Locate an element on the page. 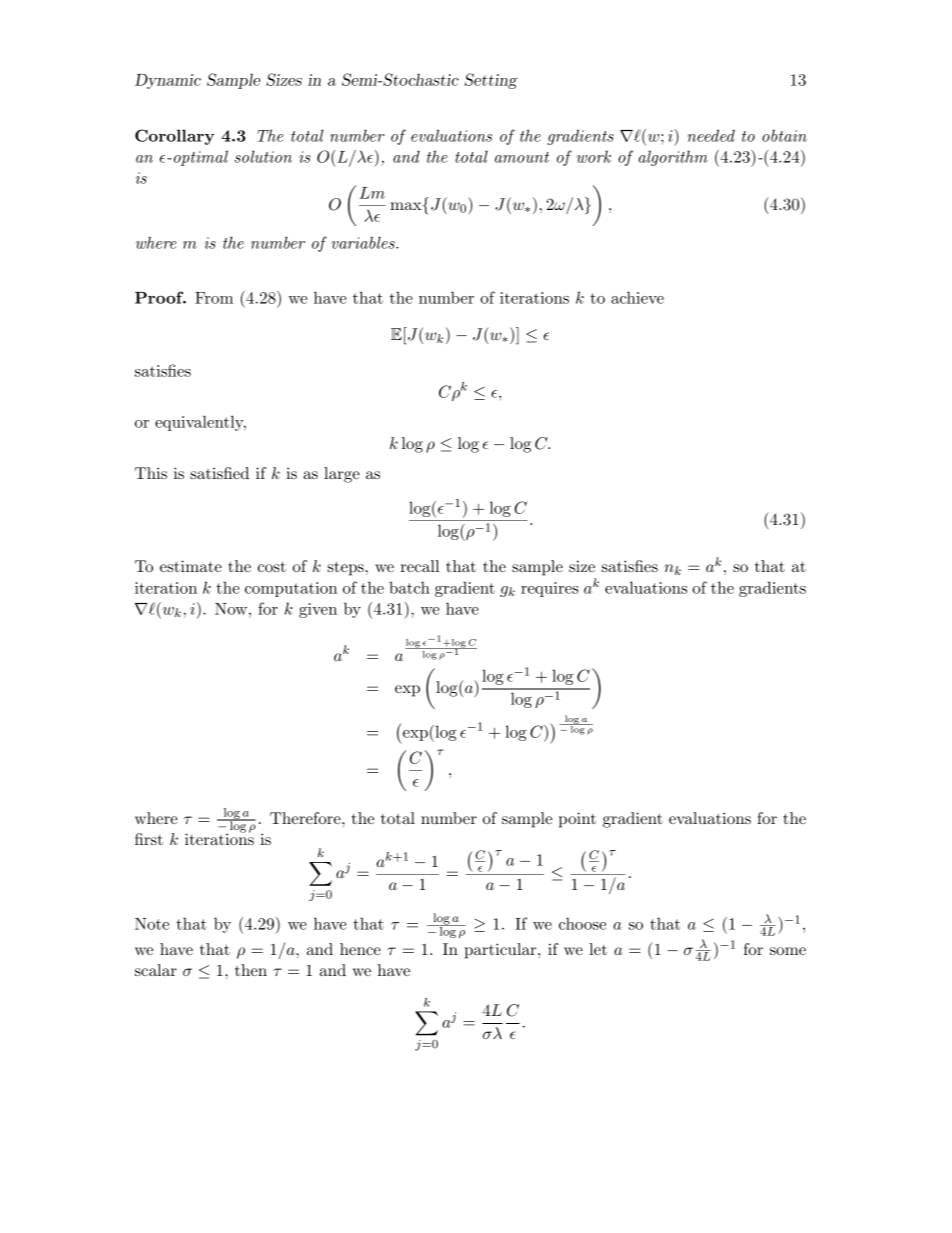 The height and width of the document is (1233, 952). Corollary is located at coordinates (174, 137).
